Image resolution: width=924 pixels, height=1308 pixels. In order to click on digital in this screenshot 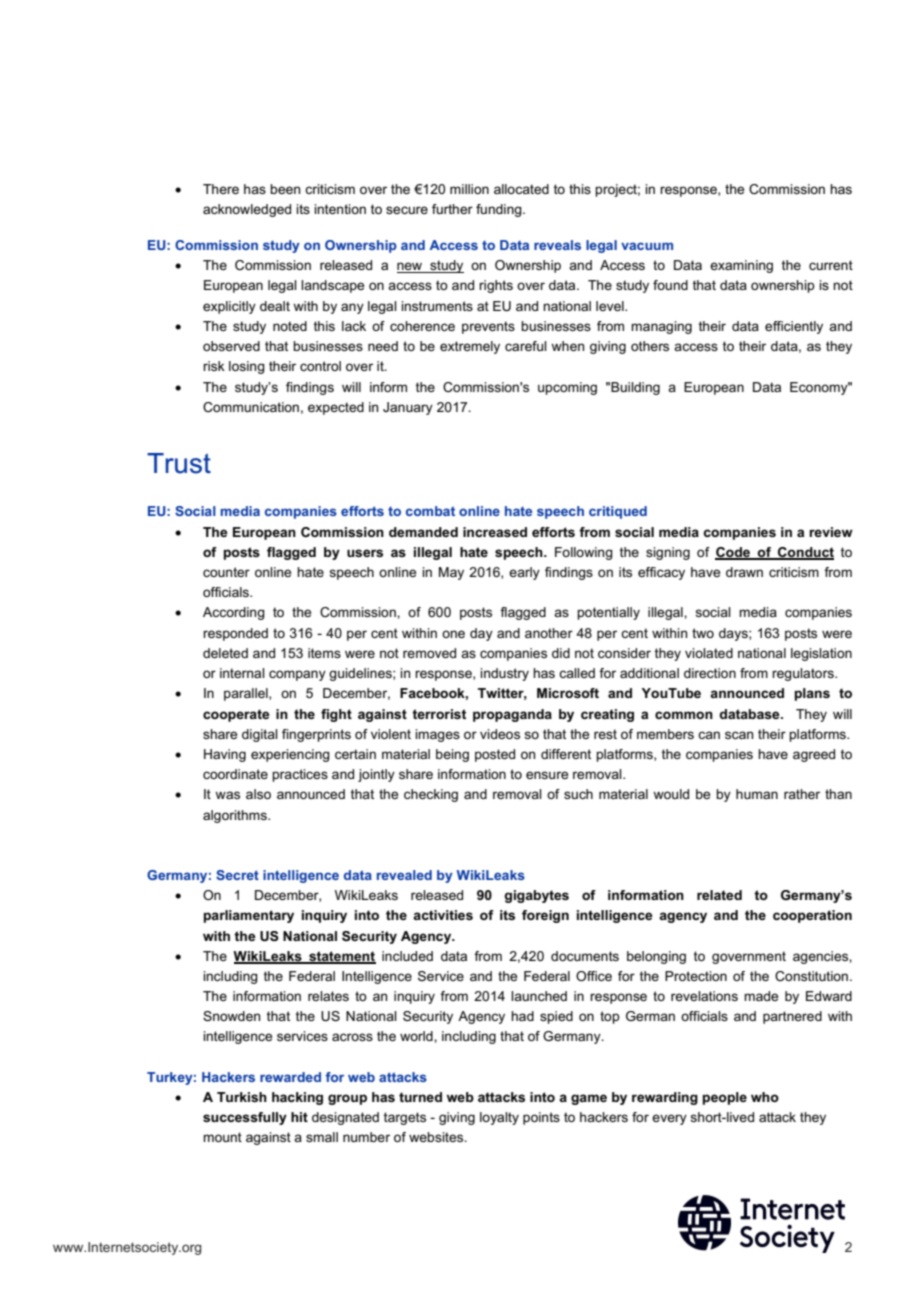, I will do `click(260, 735)`.
